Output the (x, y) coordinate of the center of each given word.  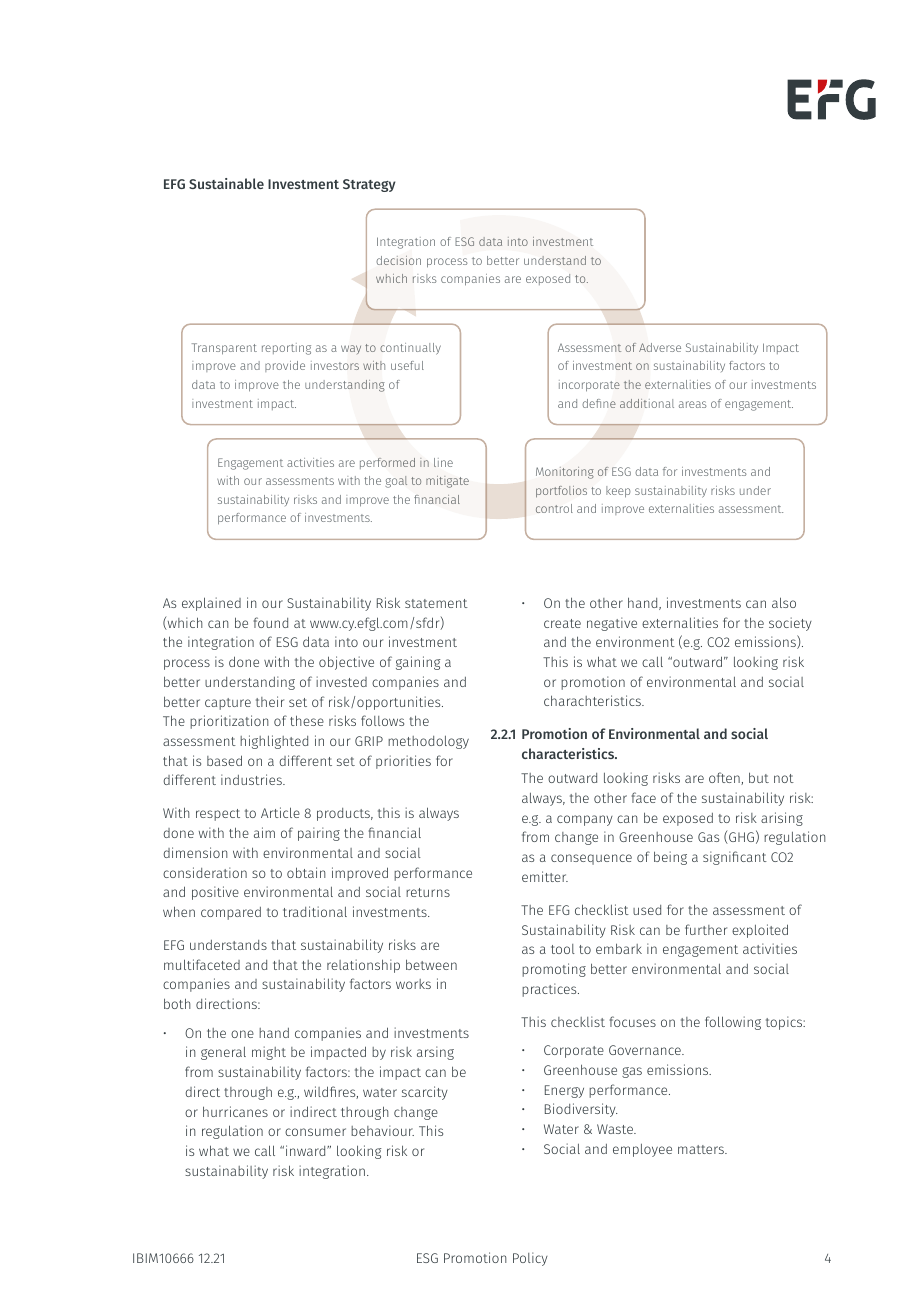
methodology (428, 742)
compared (231, 913)
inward (307, 1150)
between (431, 964)
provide (285, 366)
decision (398, 260)
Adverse (660, 347)
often (725, 778)
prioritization (229, 722)
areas (693, 404)
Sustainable (226, 183)
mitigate (447, 482)
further (706, 929)
